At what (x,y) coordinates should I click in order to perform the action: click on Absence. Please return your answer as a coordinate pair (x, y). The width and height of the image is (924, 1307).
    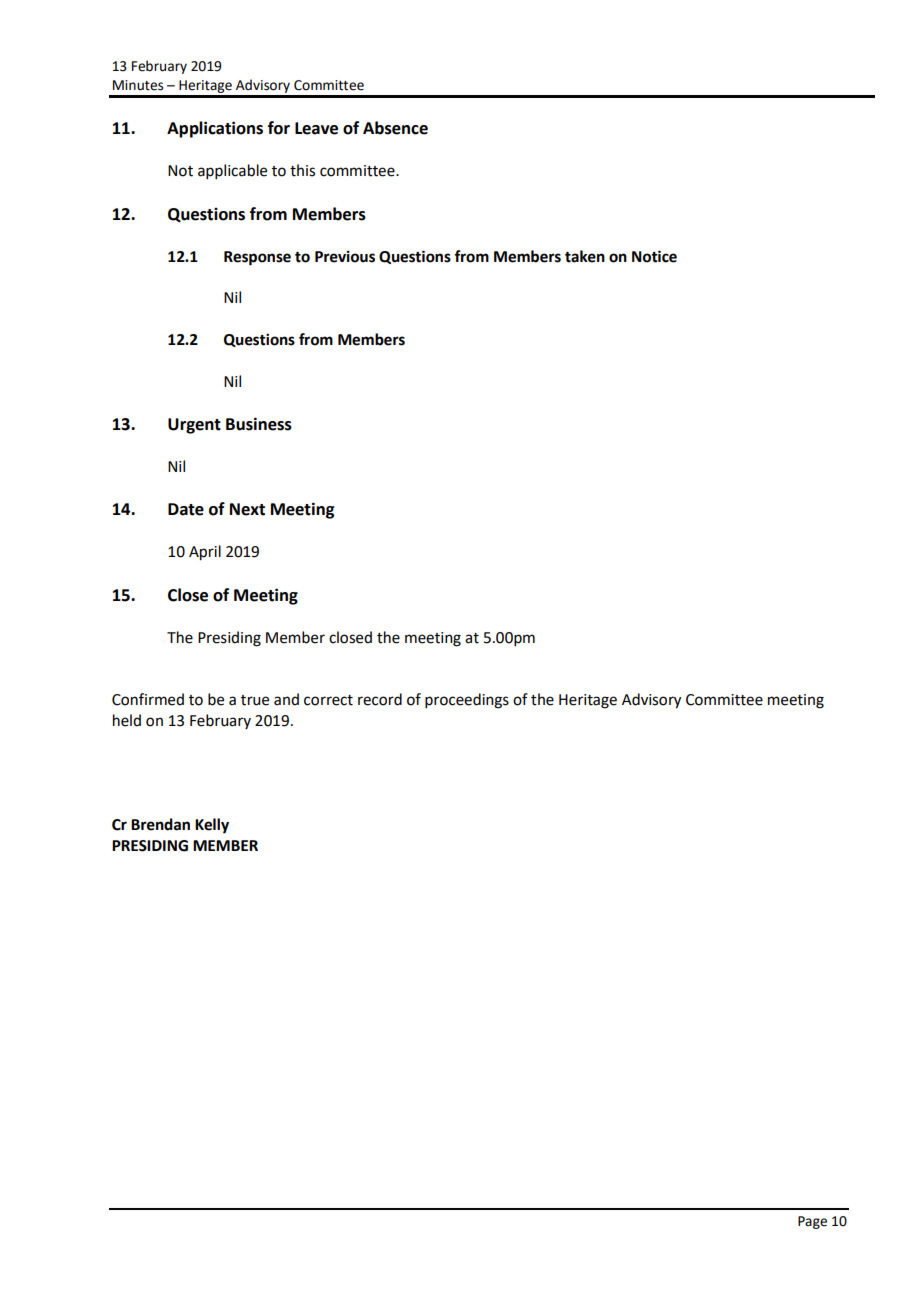
    Looking at the image, I should click on (395, 128).
